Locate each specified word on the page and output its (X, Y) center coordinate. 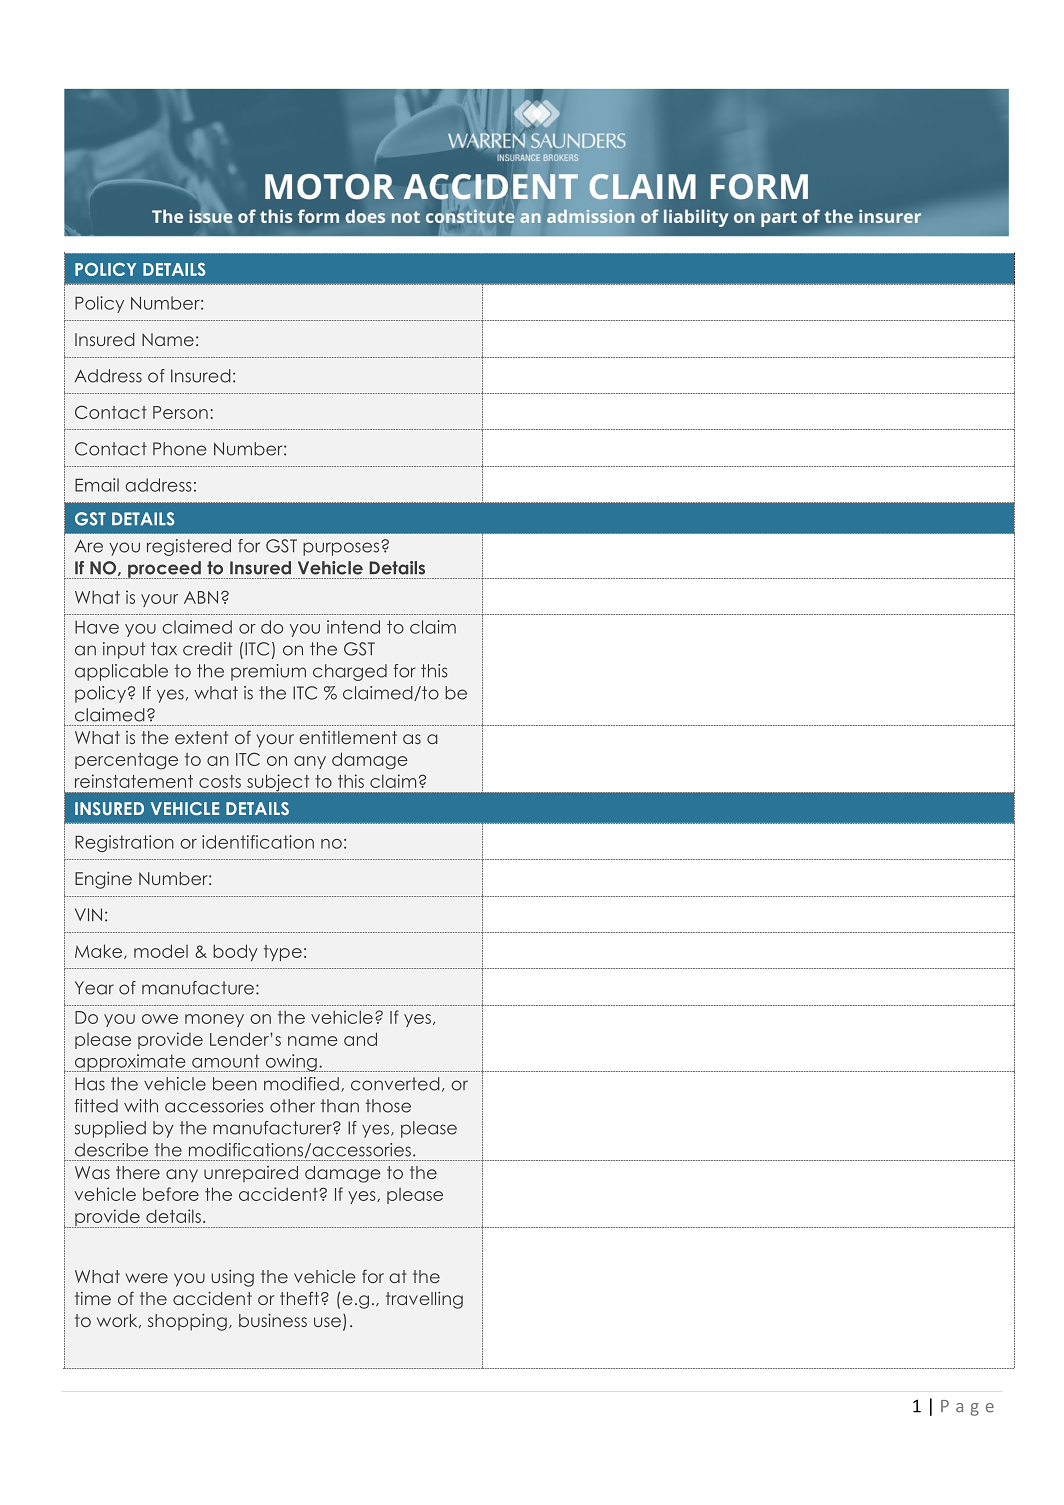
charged (350, 672)
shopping (187, 1322)
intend (353, 627)
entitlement (348, 737)
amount (226, 1061)
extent (201, 737)
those (388, 1106)
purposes (342, 549)
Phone (180, 449)
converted (395, 1084)
